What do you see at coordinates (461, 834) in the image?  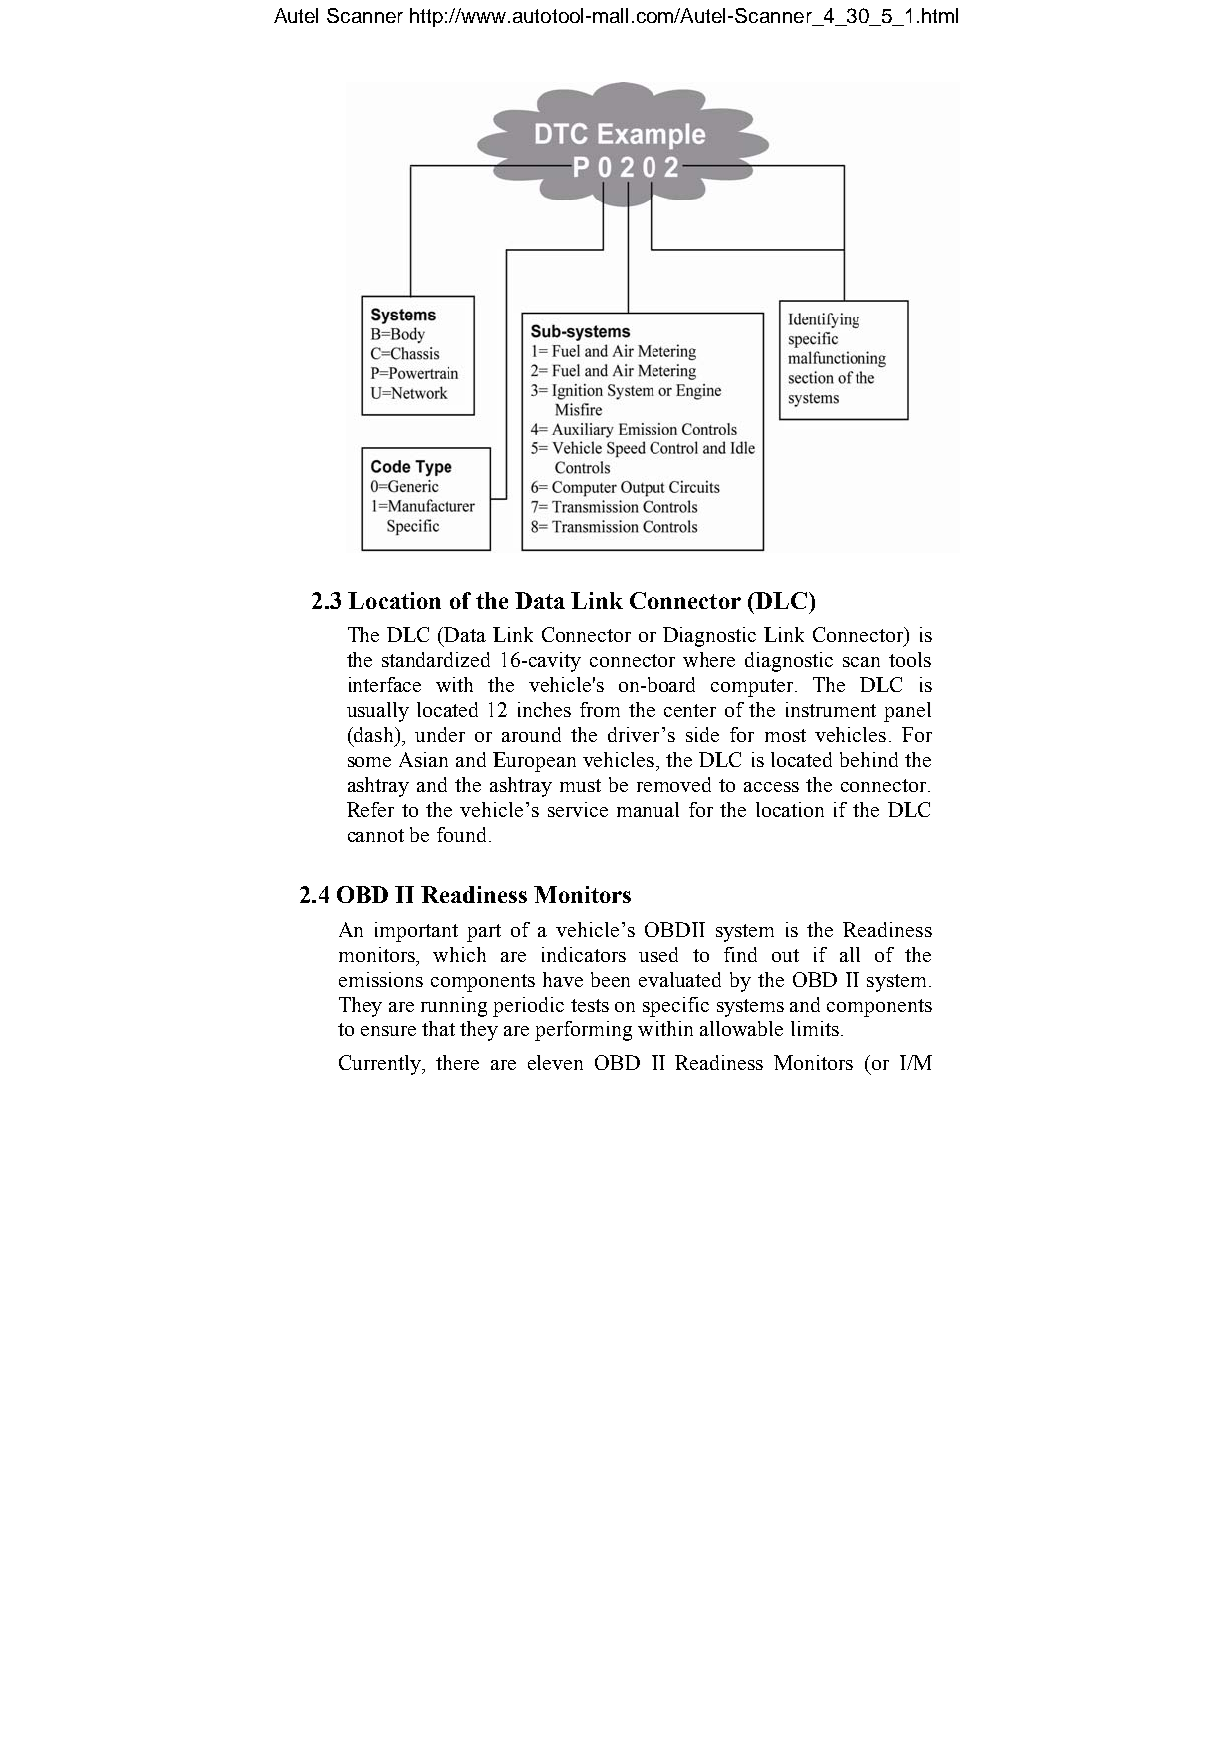 I see `found` at bounding box center [461, 834].
